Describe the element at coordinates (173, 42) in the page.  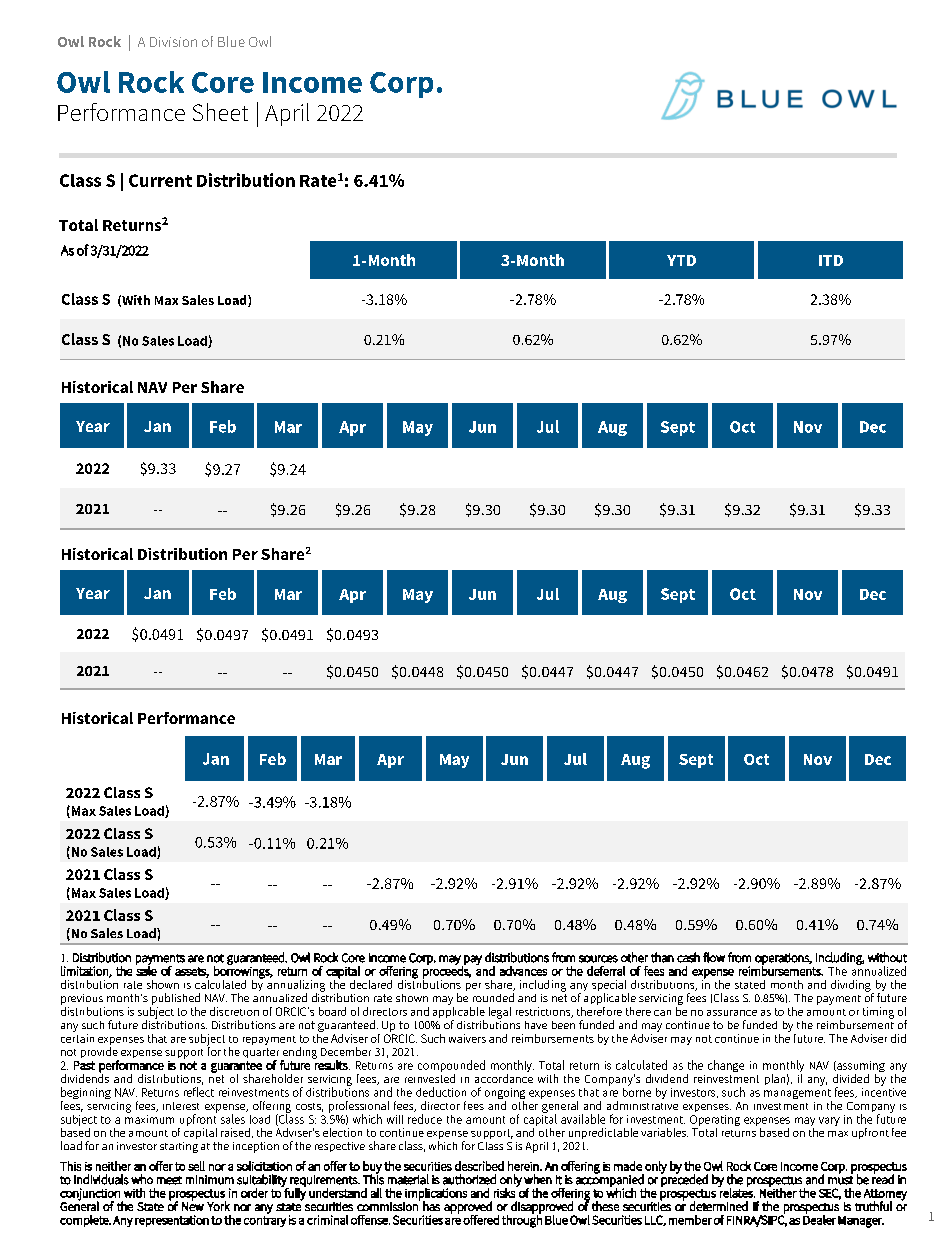
I see `Division` at that location.
